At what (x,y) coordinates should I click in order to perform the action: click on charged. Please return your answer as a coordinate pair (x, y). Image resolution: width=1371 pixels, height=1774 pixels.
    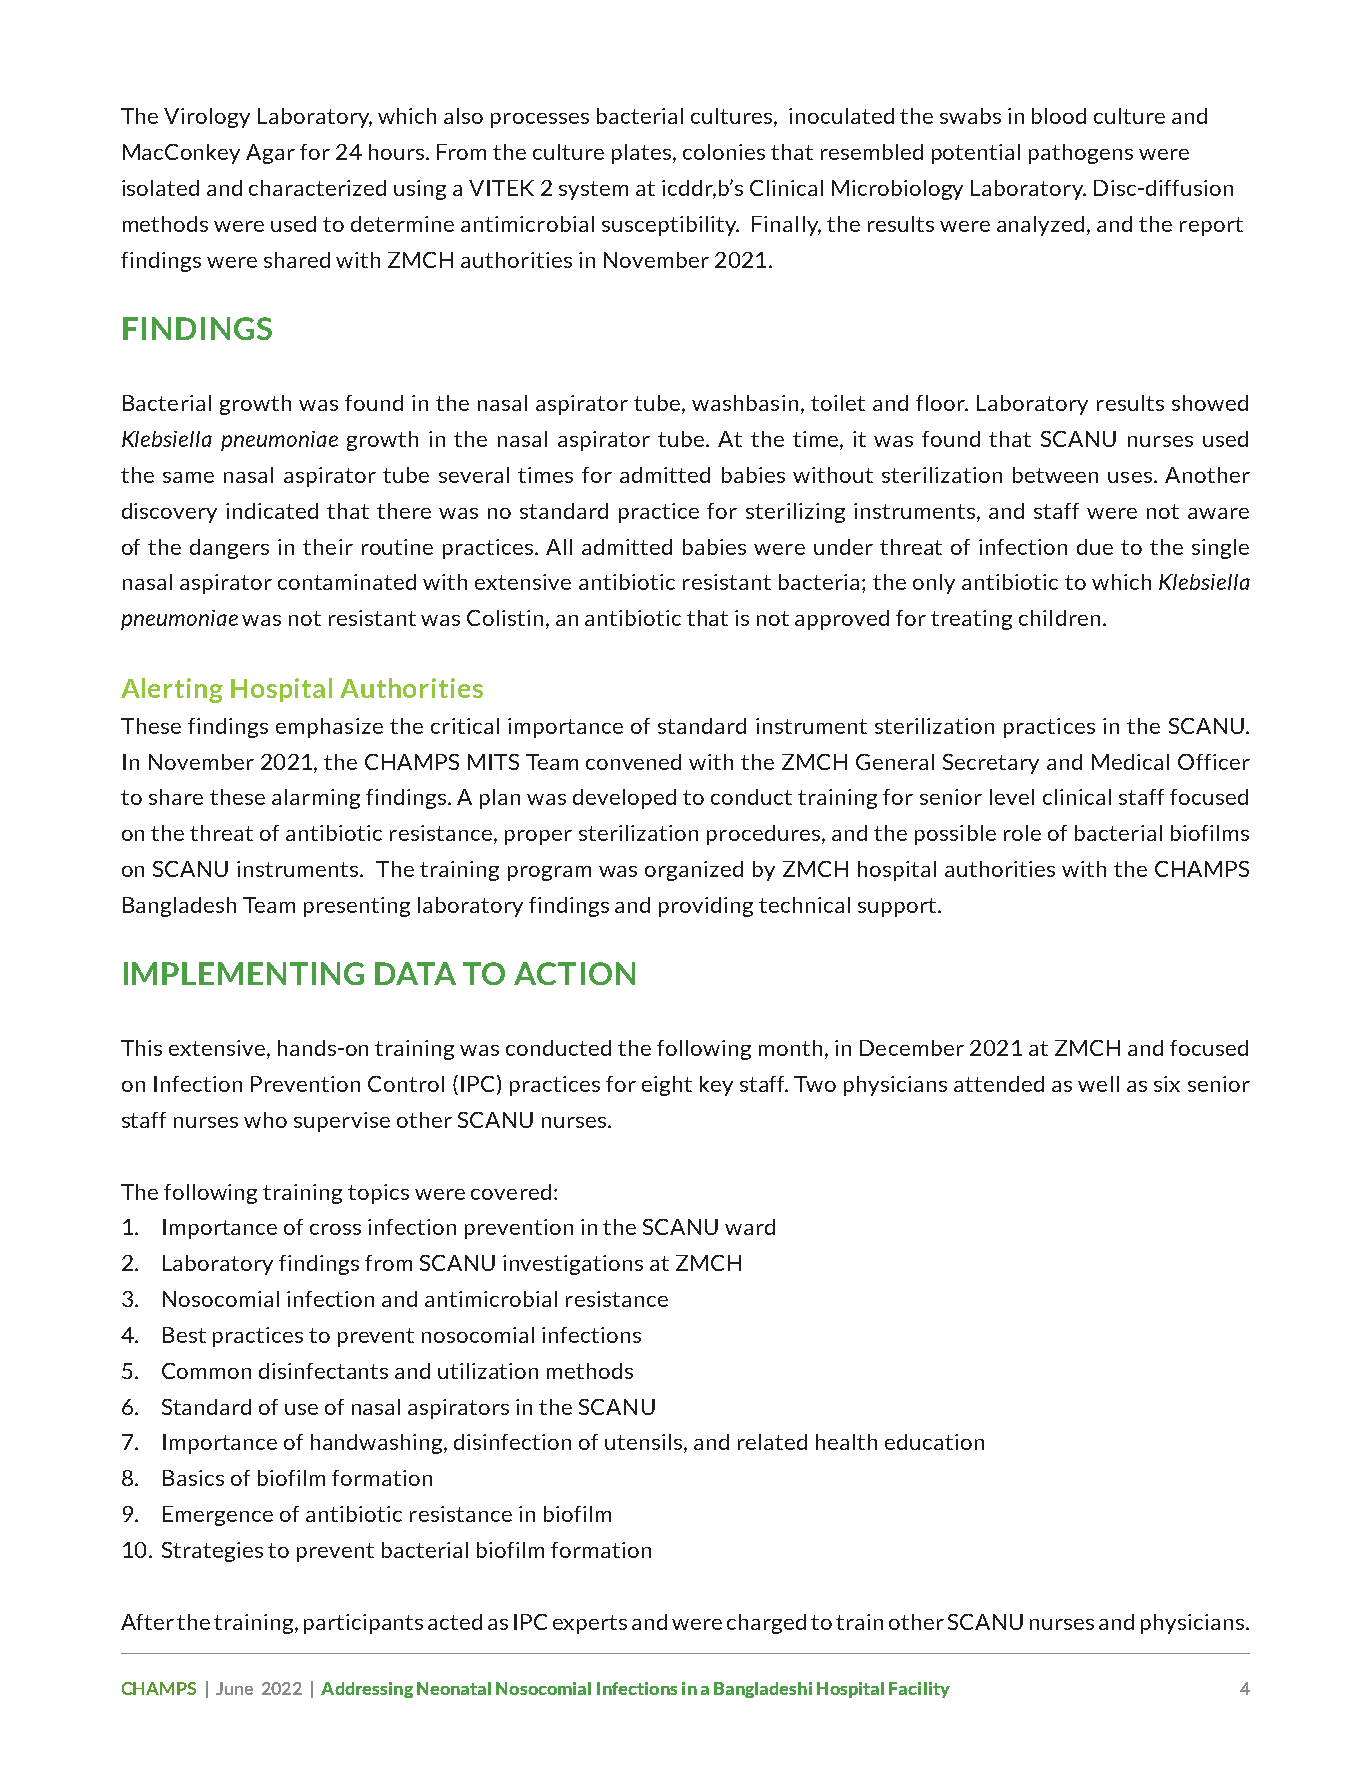
    Looking at the image, I should click on (766, 1624).
